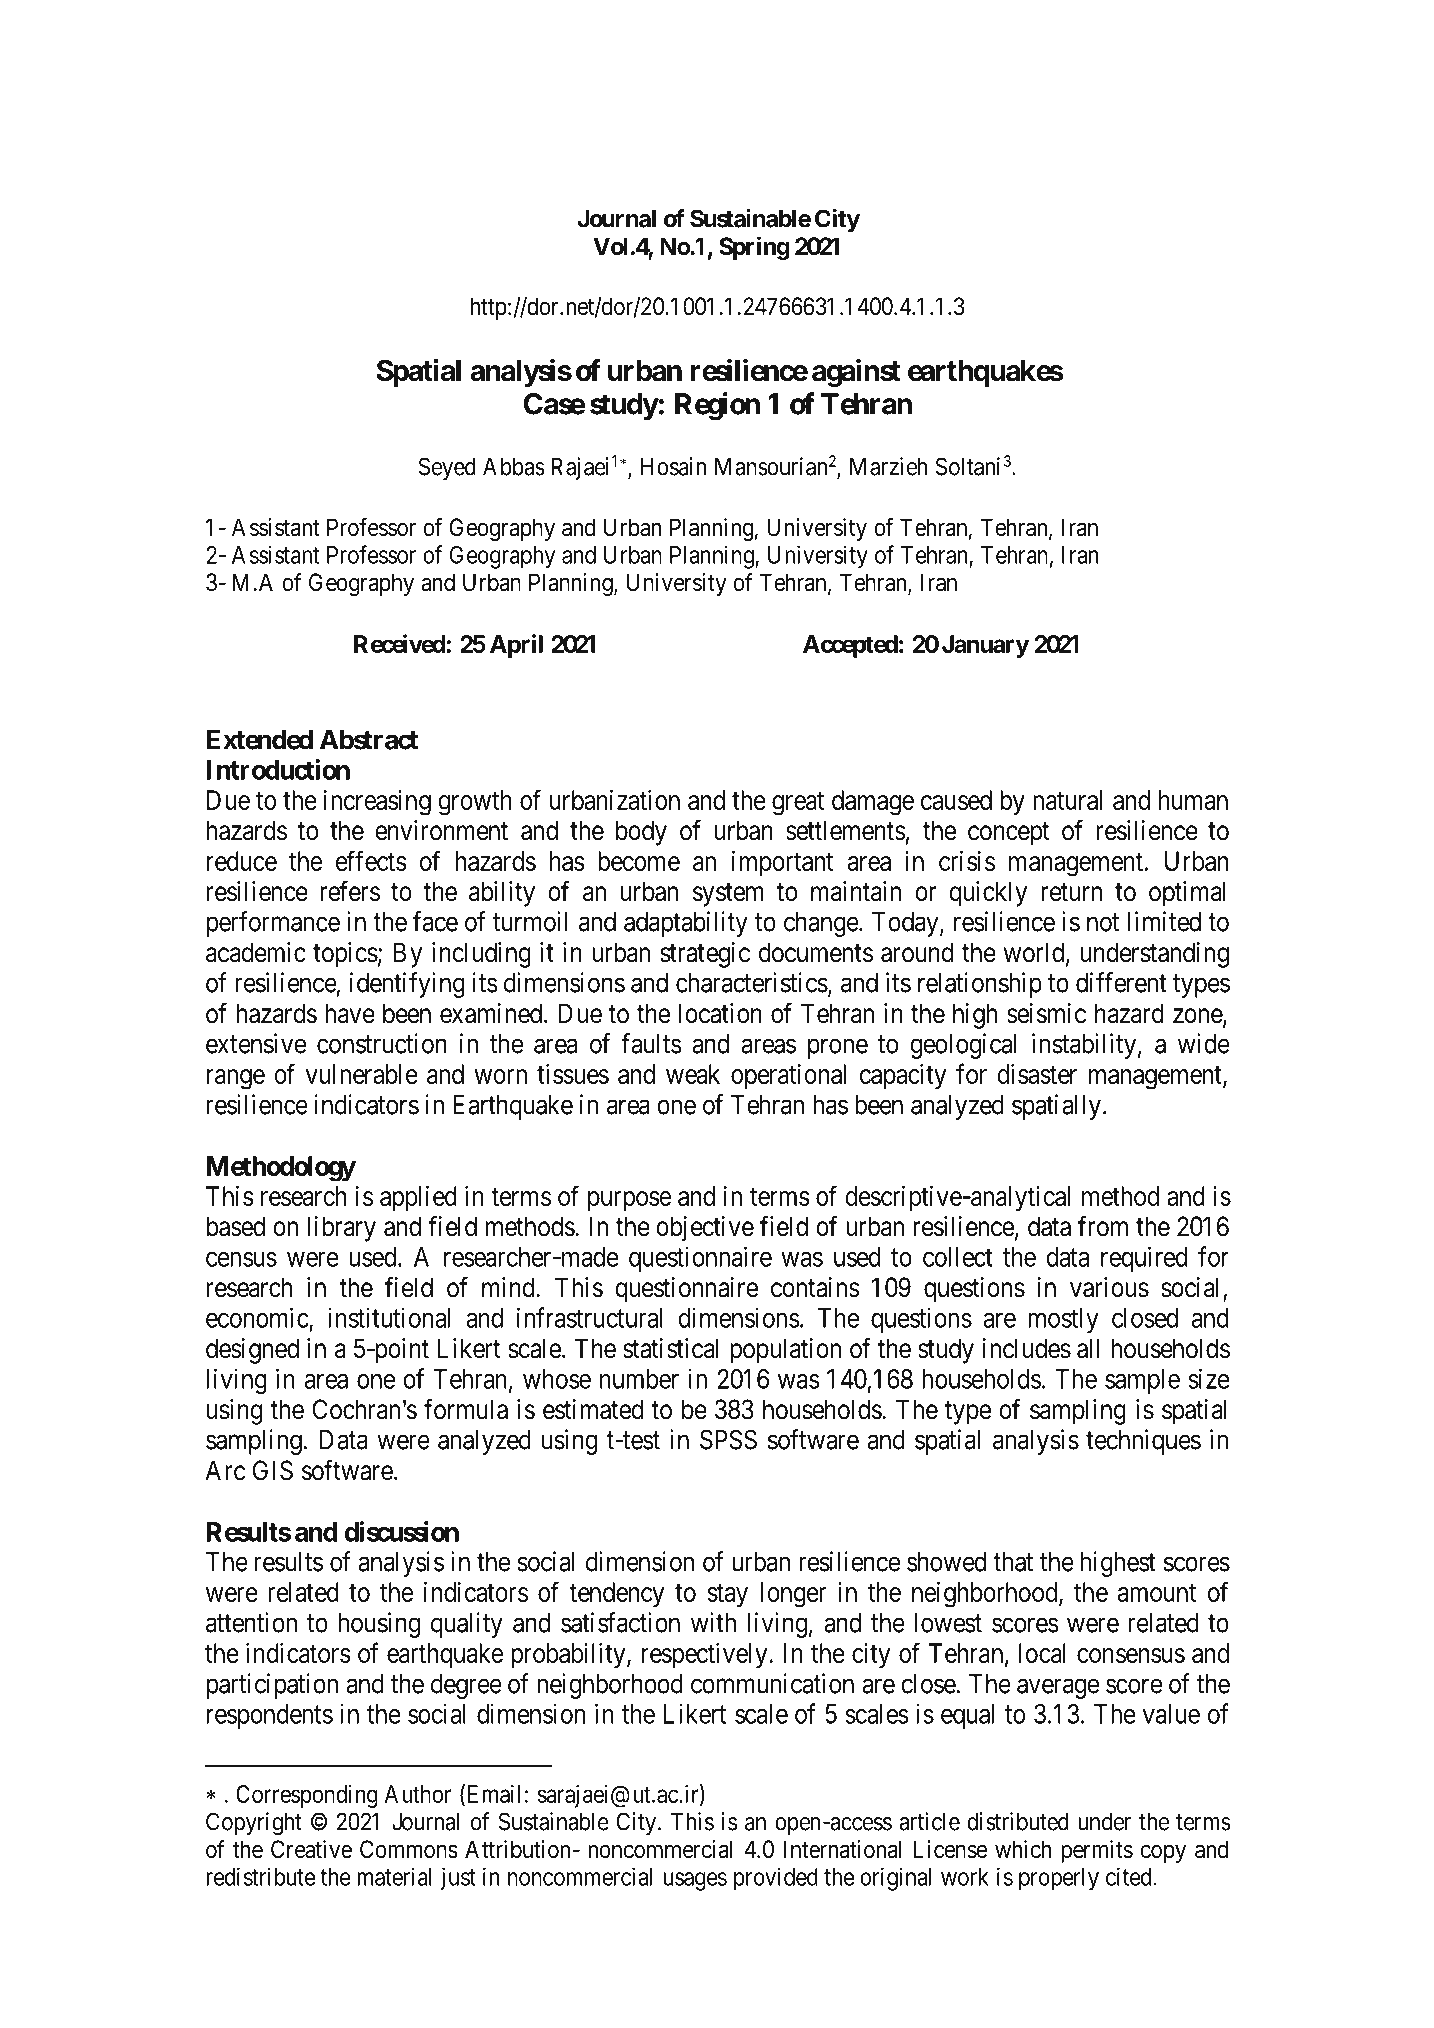 Image resolution: width=1434 pixels, height=2028 pixels. Describe the element at coordinates (670, 1348) in the page. I see `statistical` at that location.
